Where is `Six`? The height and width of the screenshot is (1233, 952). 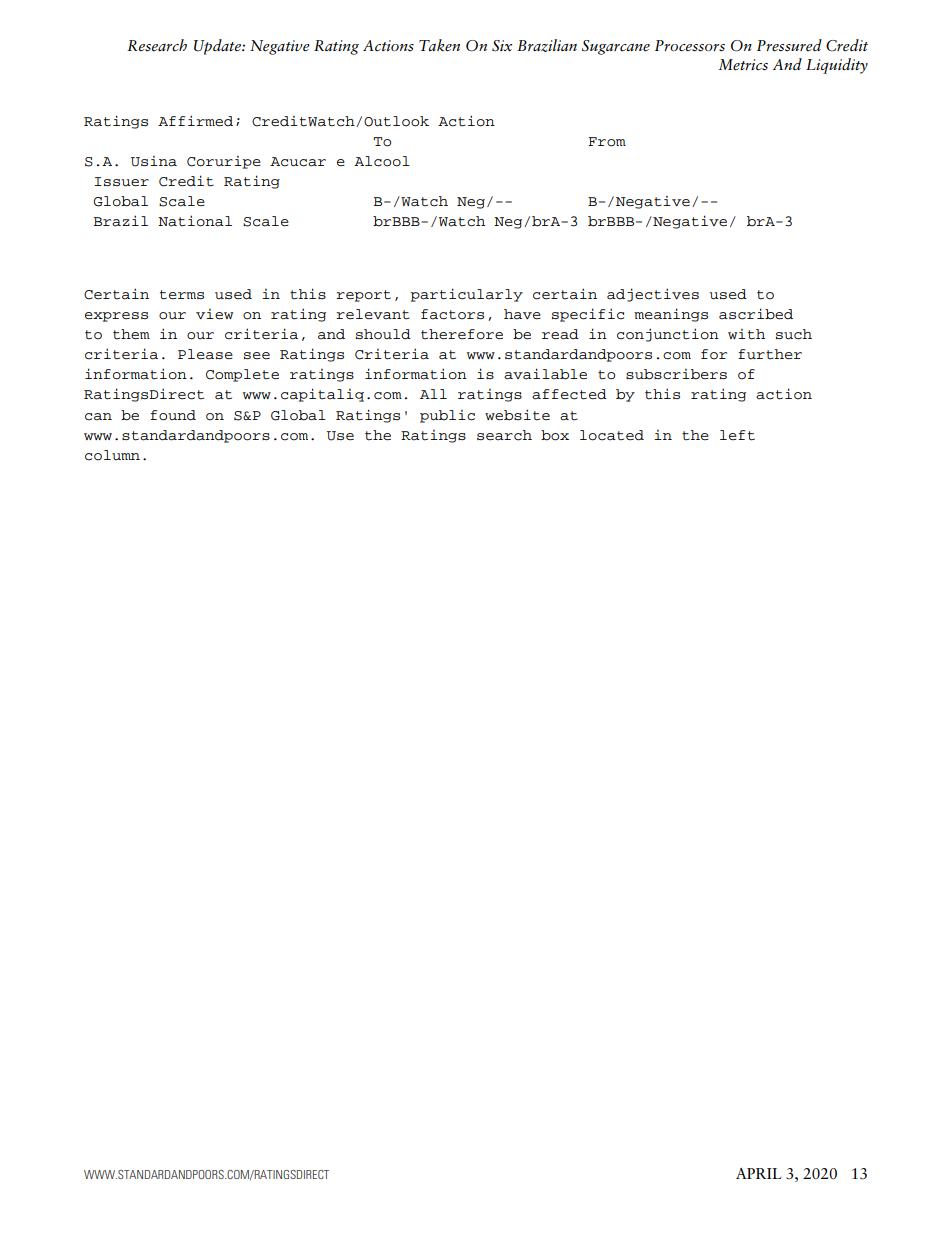 Six is located at coordinates (502, 46).
